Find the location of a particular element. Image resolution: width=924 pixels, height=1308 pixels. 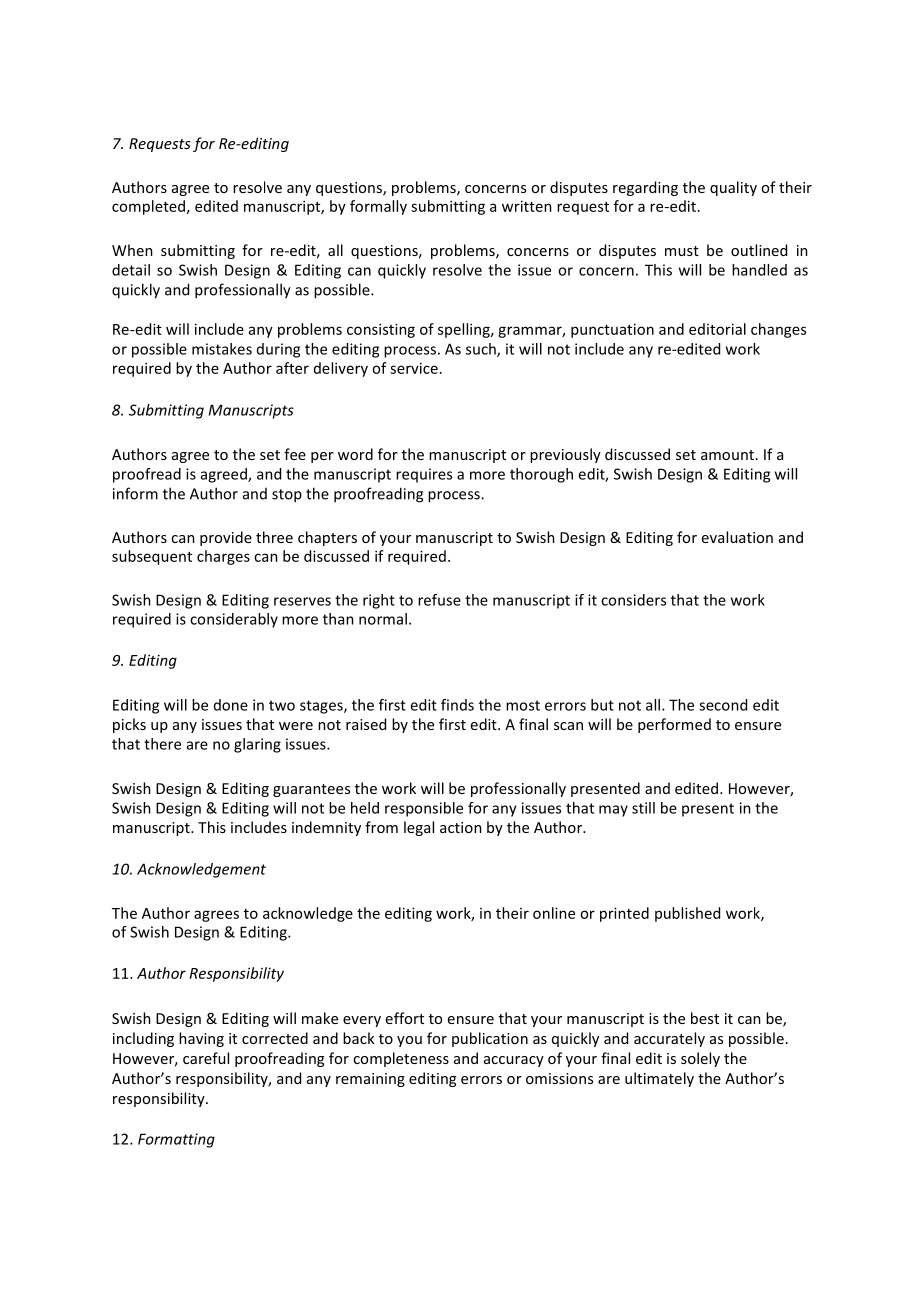

written is located at coordinates (527, 206).
